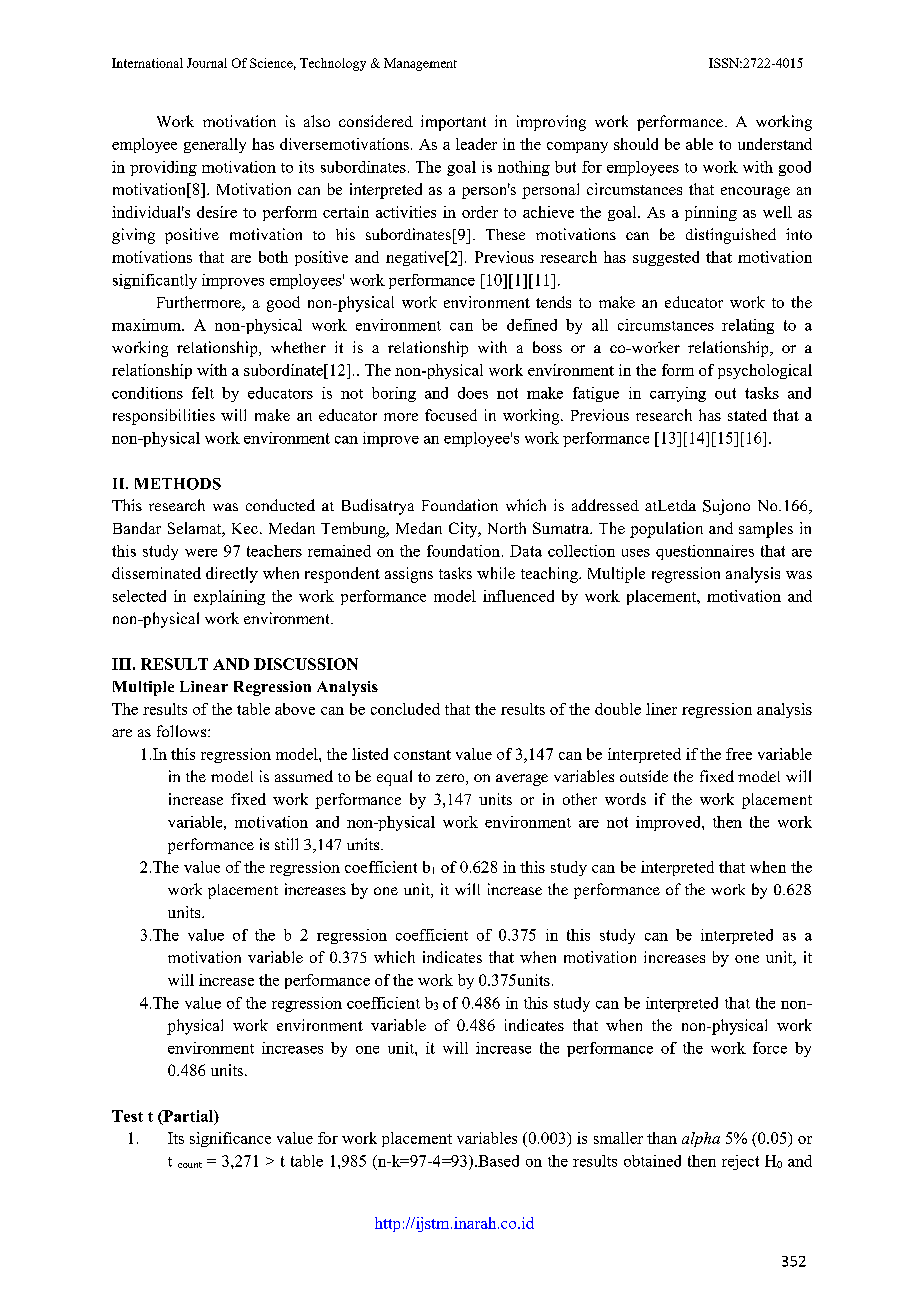 This image has height=1308, width=924. I want to click on understand, so click(775, 144).
